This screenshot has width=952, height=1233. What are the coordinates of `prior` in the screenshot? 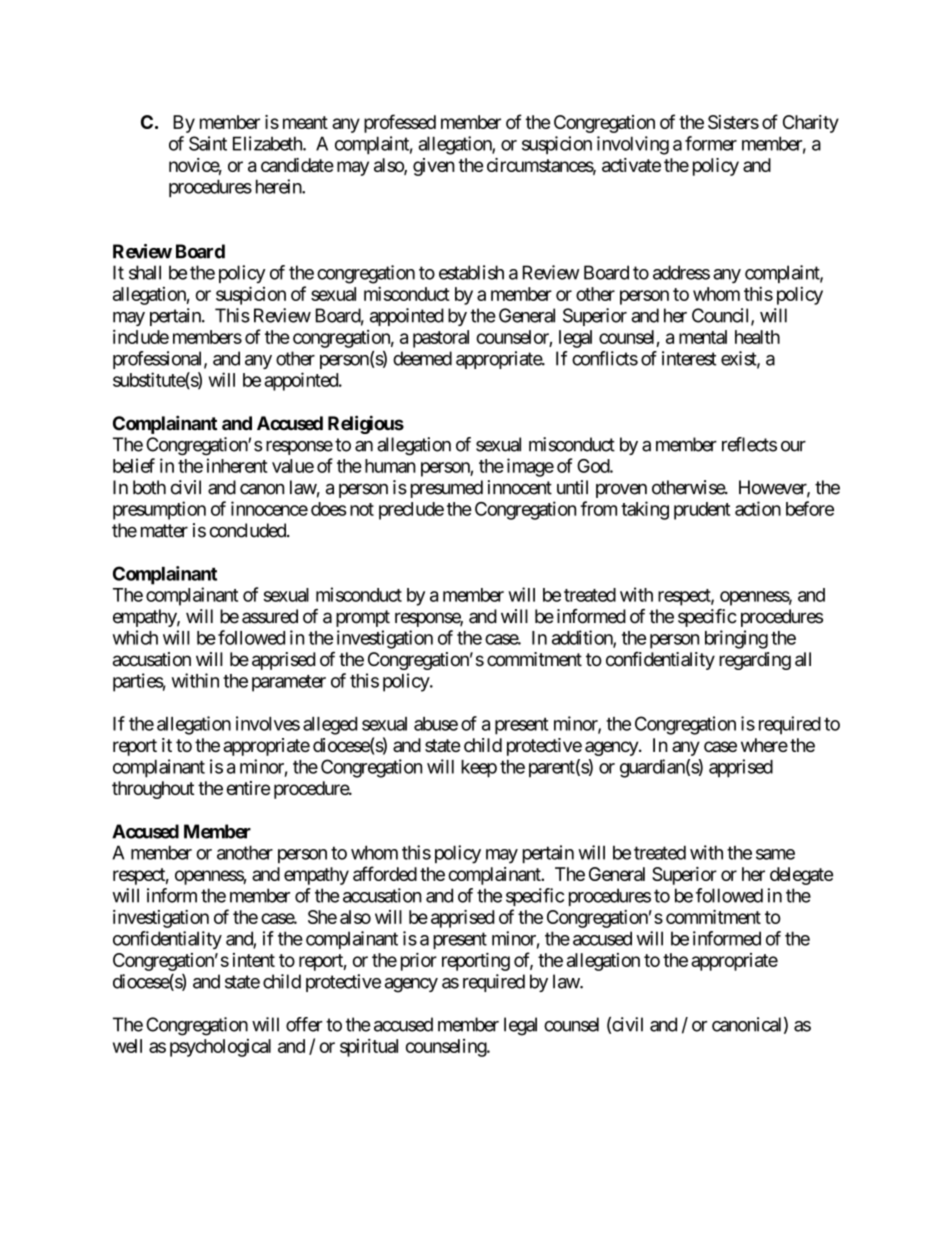 It's located at (419, 962).
